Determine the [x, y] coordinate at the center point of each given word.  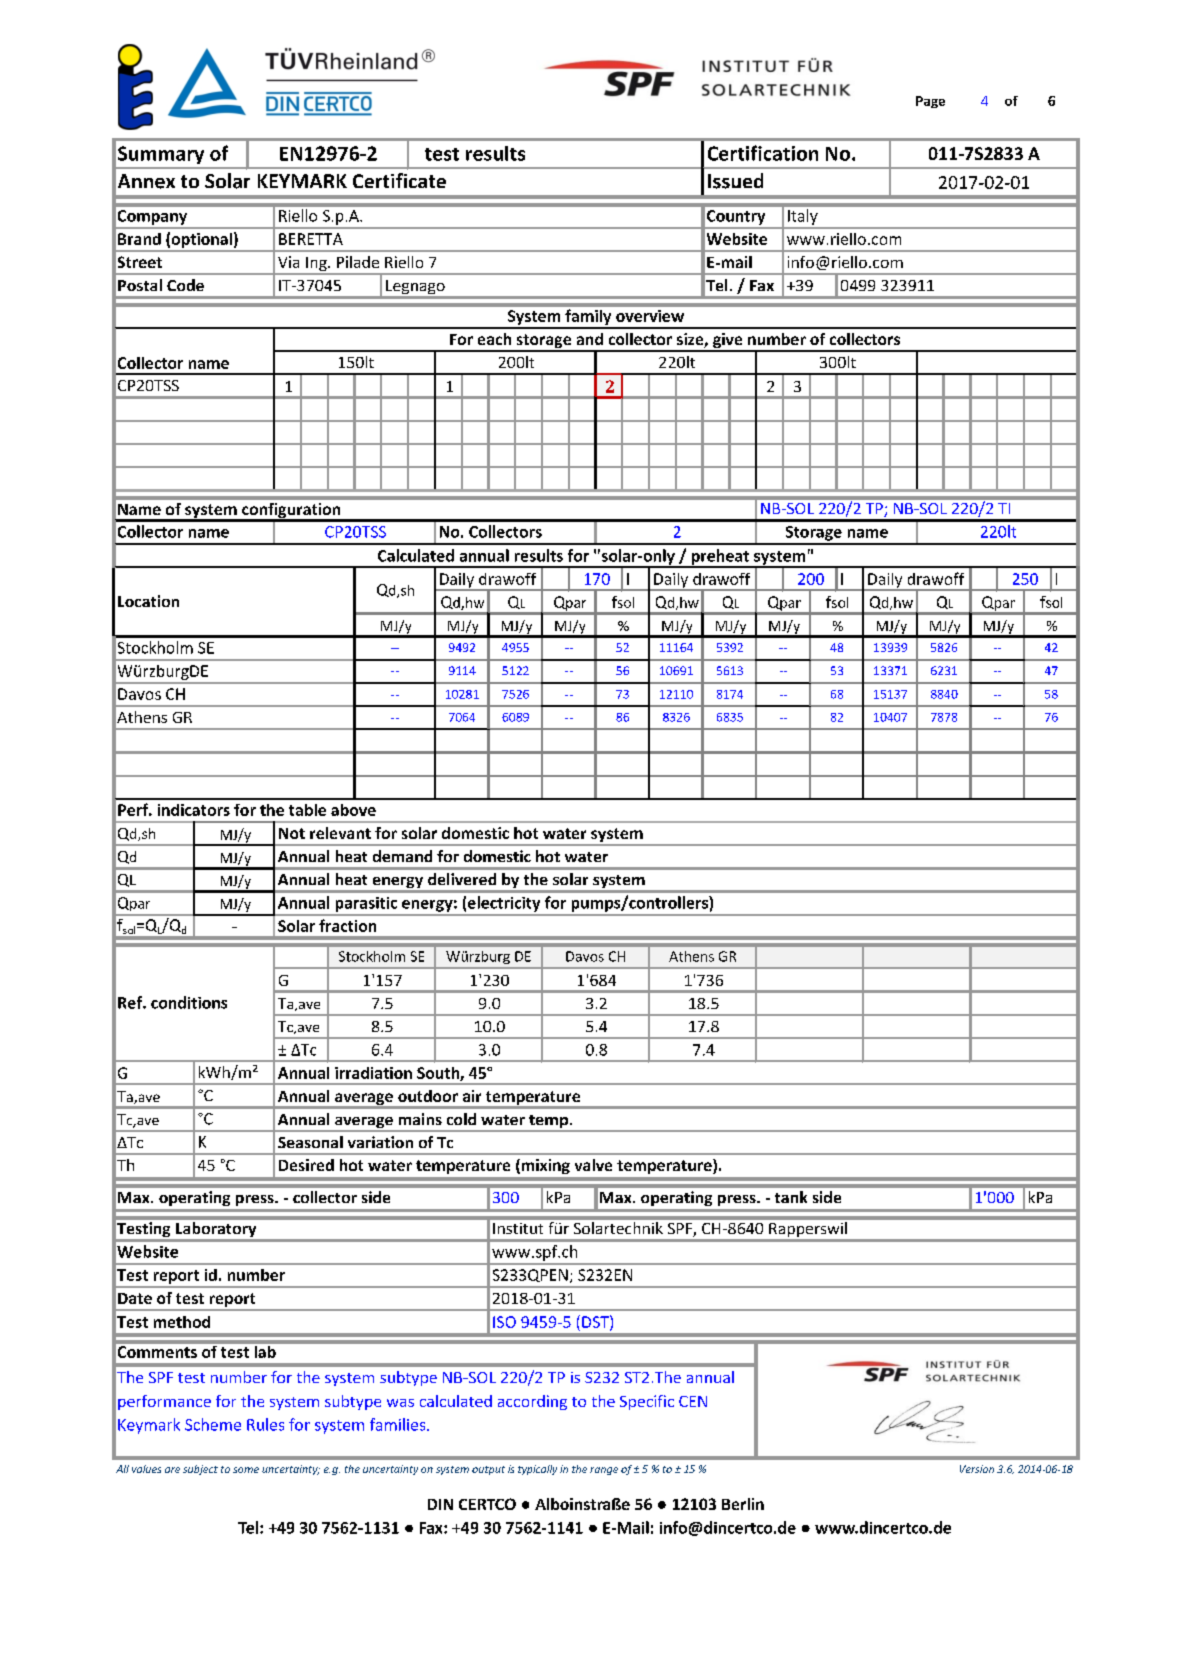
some [246, 1470]
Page [930, 102]
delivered [462, 879]
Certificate [399, 180]
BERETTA [311, 239]
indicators [194, 810]
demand [402, 856]
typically [537, 1470]
